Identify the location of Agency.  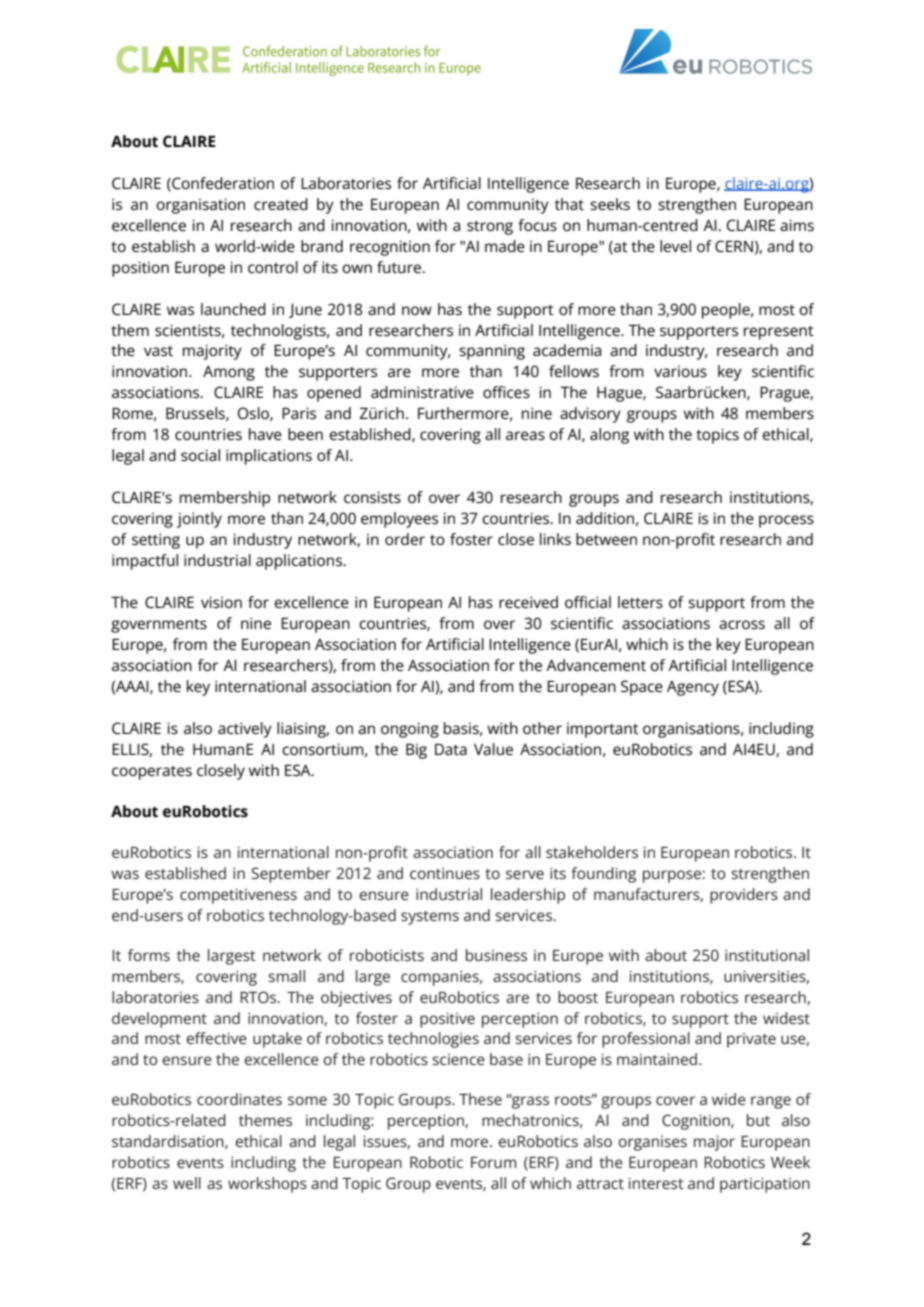
(693, 688).
